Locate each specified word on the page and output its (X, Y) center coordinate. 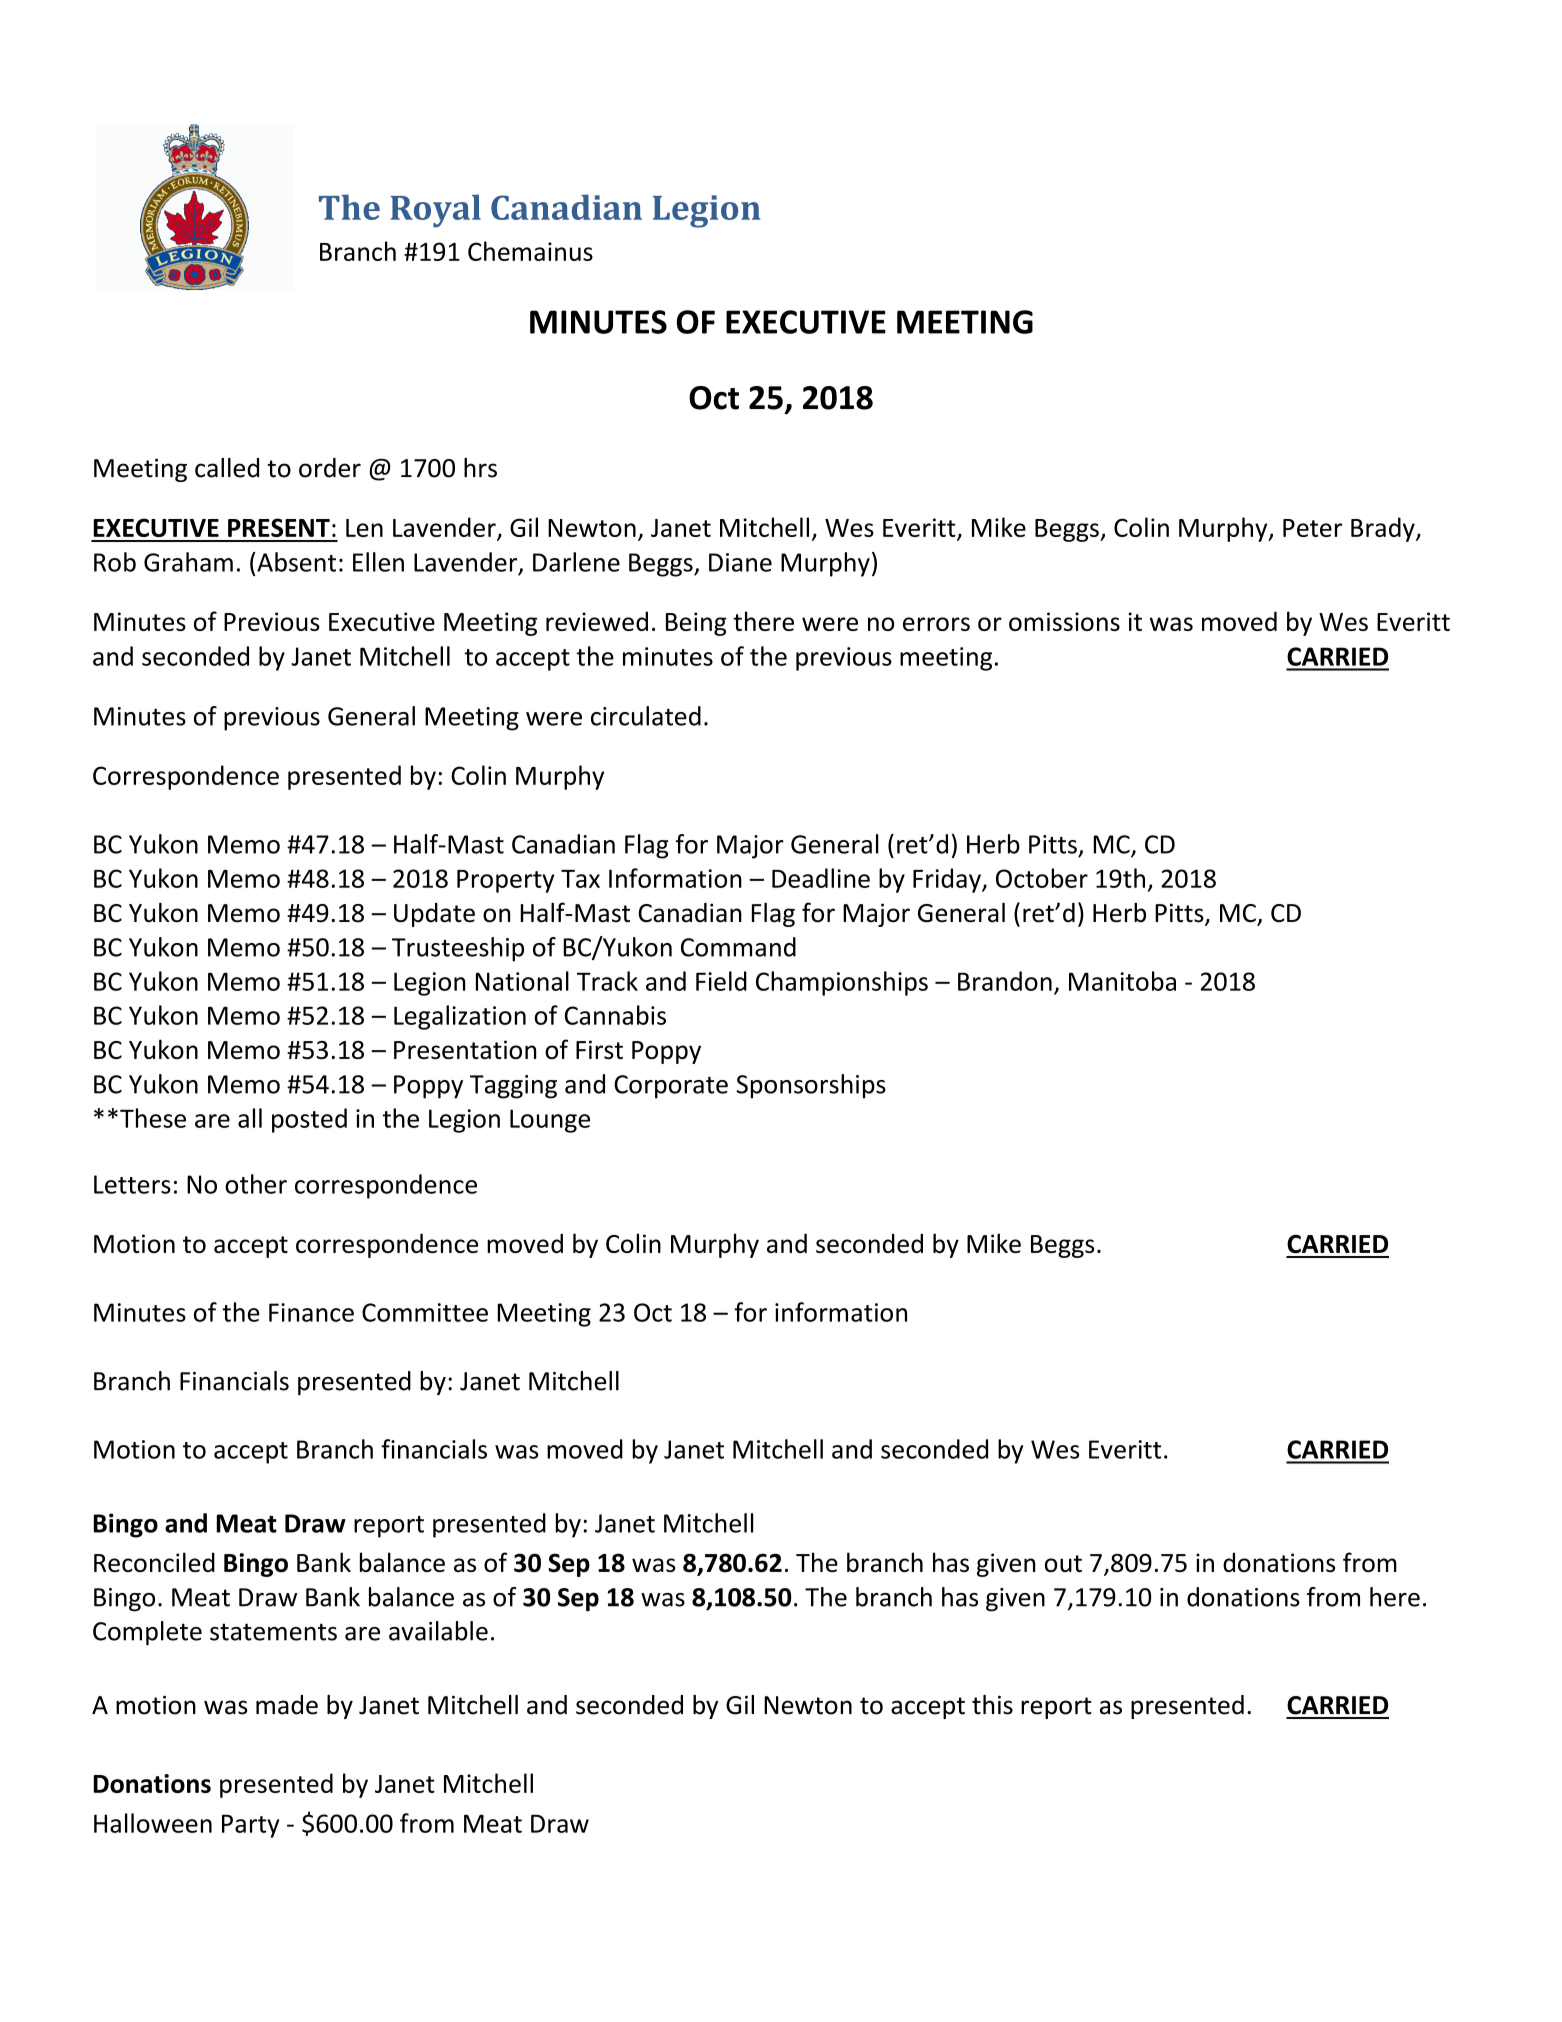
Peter (1312, 528)
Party (250, 1826)
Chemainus (530, 251)
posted (309, 1120)
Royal (435, 211)
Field (721, 981)
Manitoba (1122, 981)
